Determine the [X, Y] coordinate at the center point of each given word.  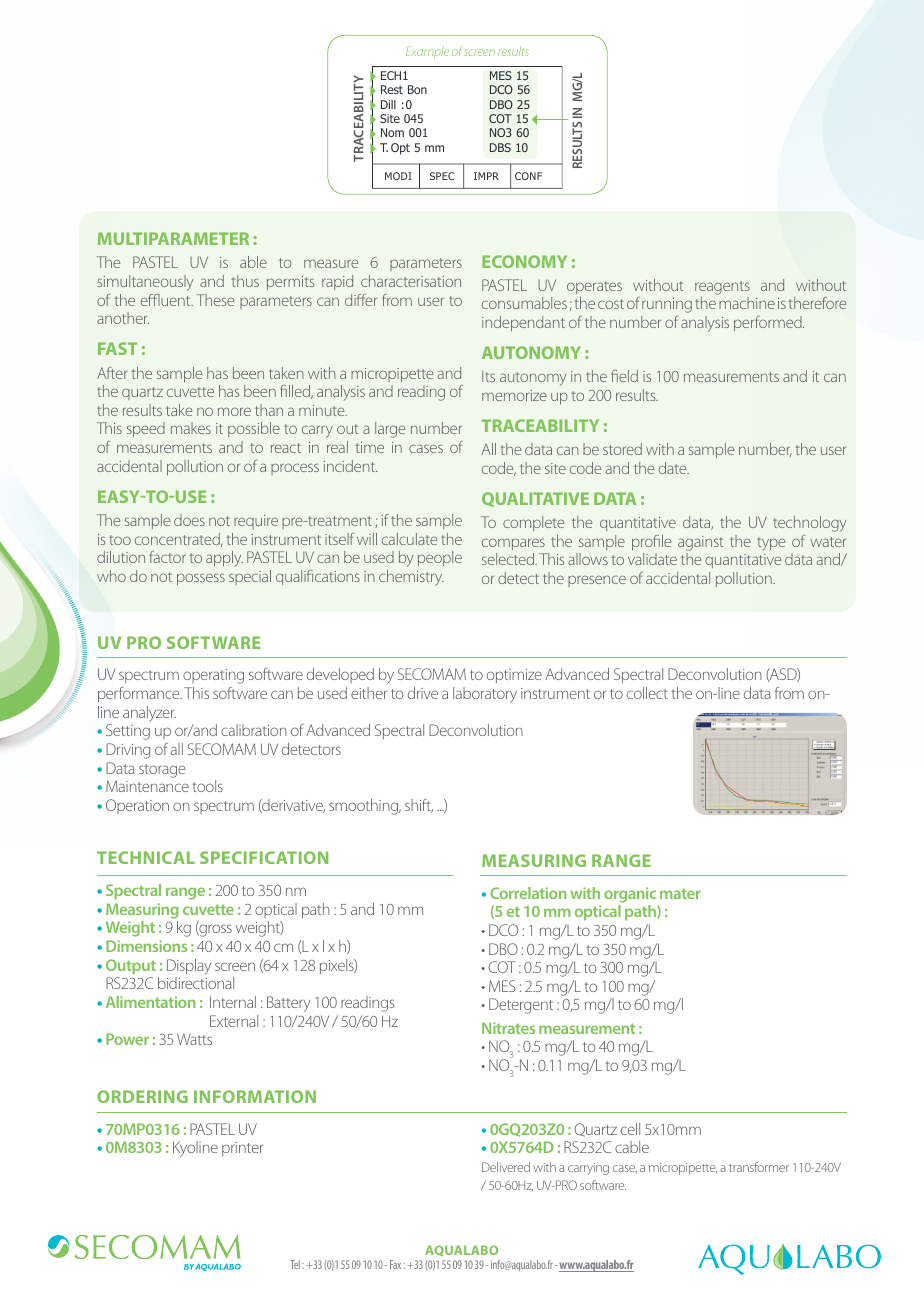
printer [242, 1149]
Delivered [506, 1167]
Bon [417, 89]
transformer [759, 1167]
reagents [722, 288]
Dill [388, 104]
